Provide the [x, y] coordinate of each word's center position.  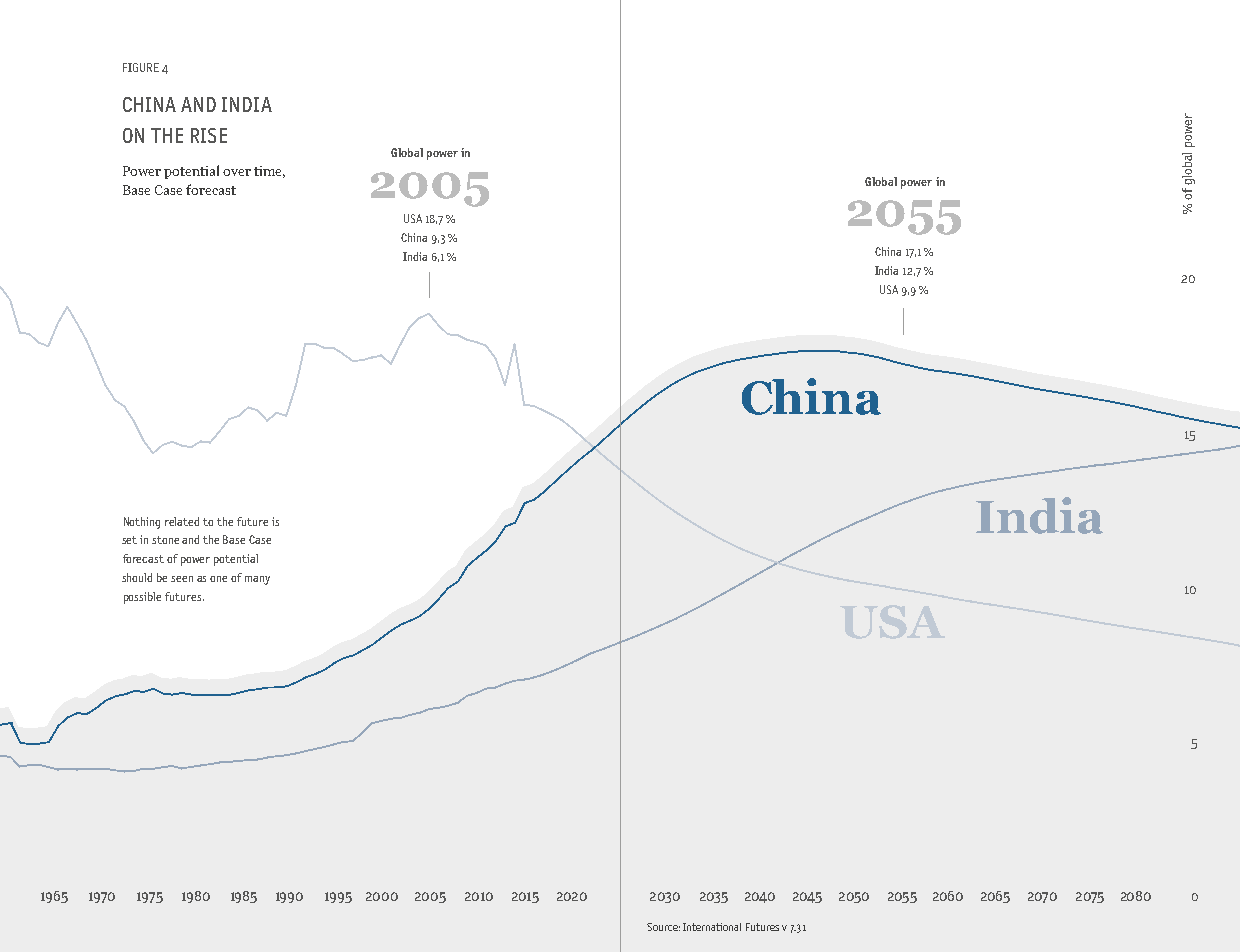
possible [142, 598]
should [137, 577]
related [182, 521]
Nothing [142, 523]
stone [165, 540]
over [237, 172]
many [257, 580]
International [712, 927]
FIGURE [141, 67]
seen [182, 579]
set [129, 540]
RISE [209, 135]
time [269, 172]
